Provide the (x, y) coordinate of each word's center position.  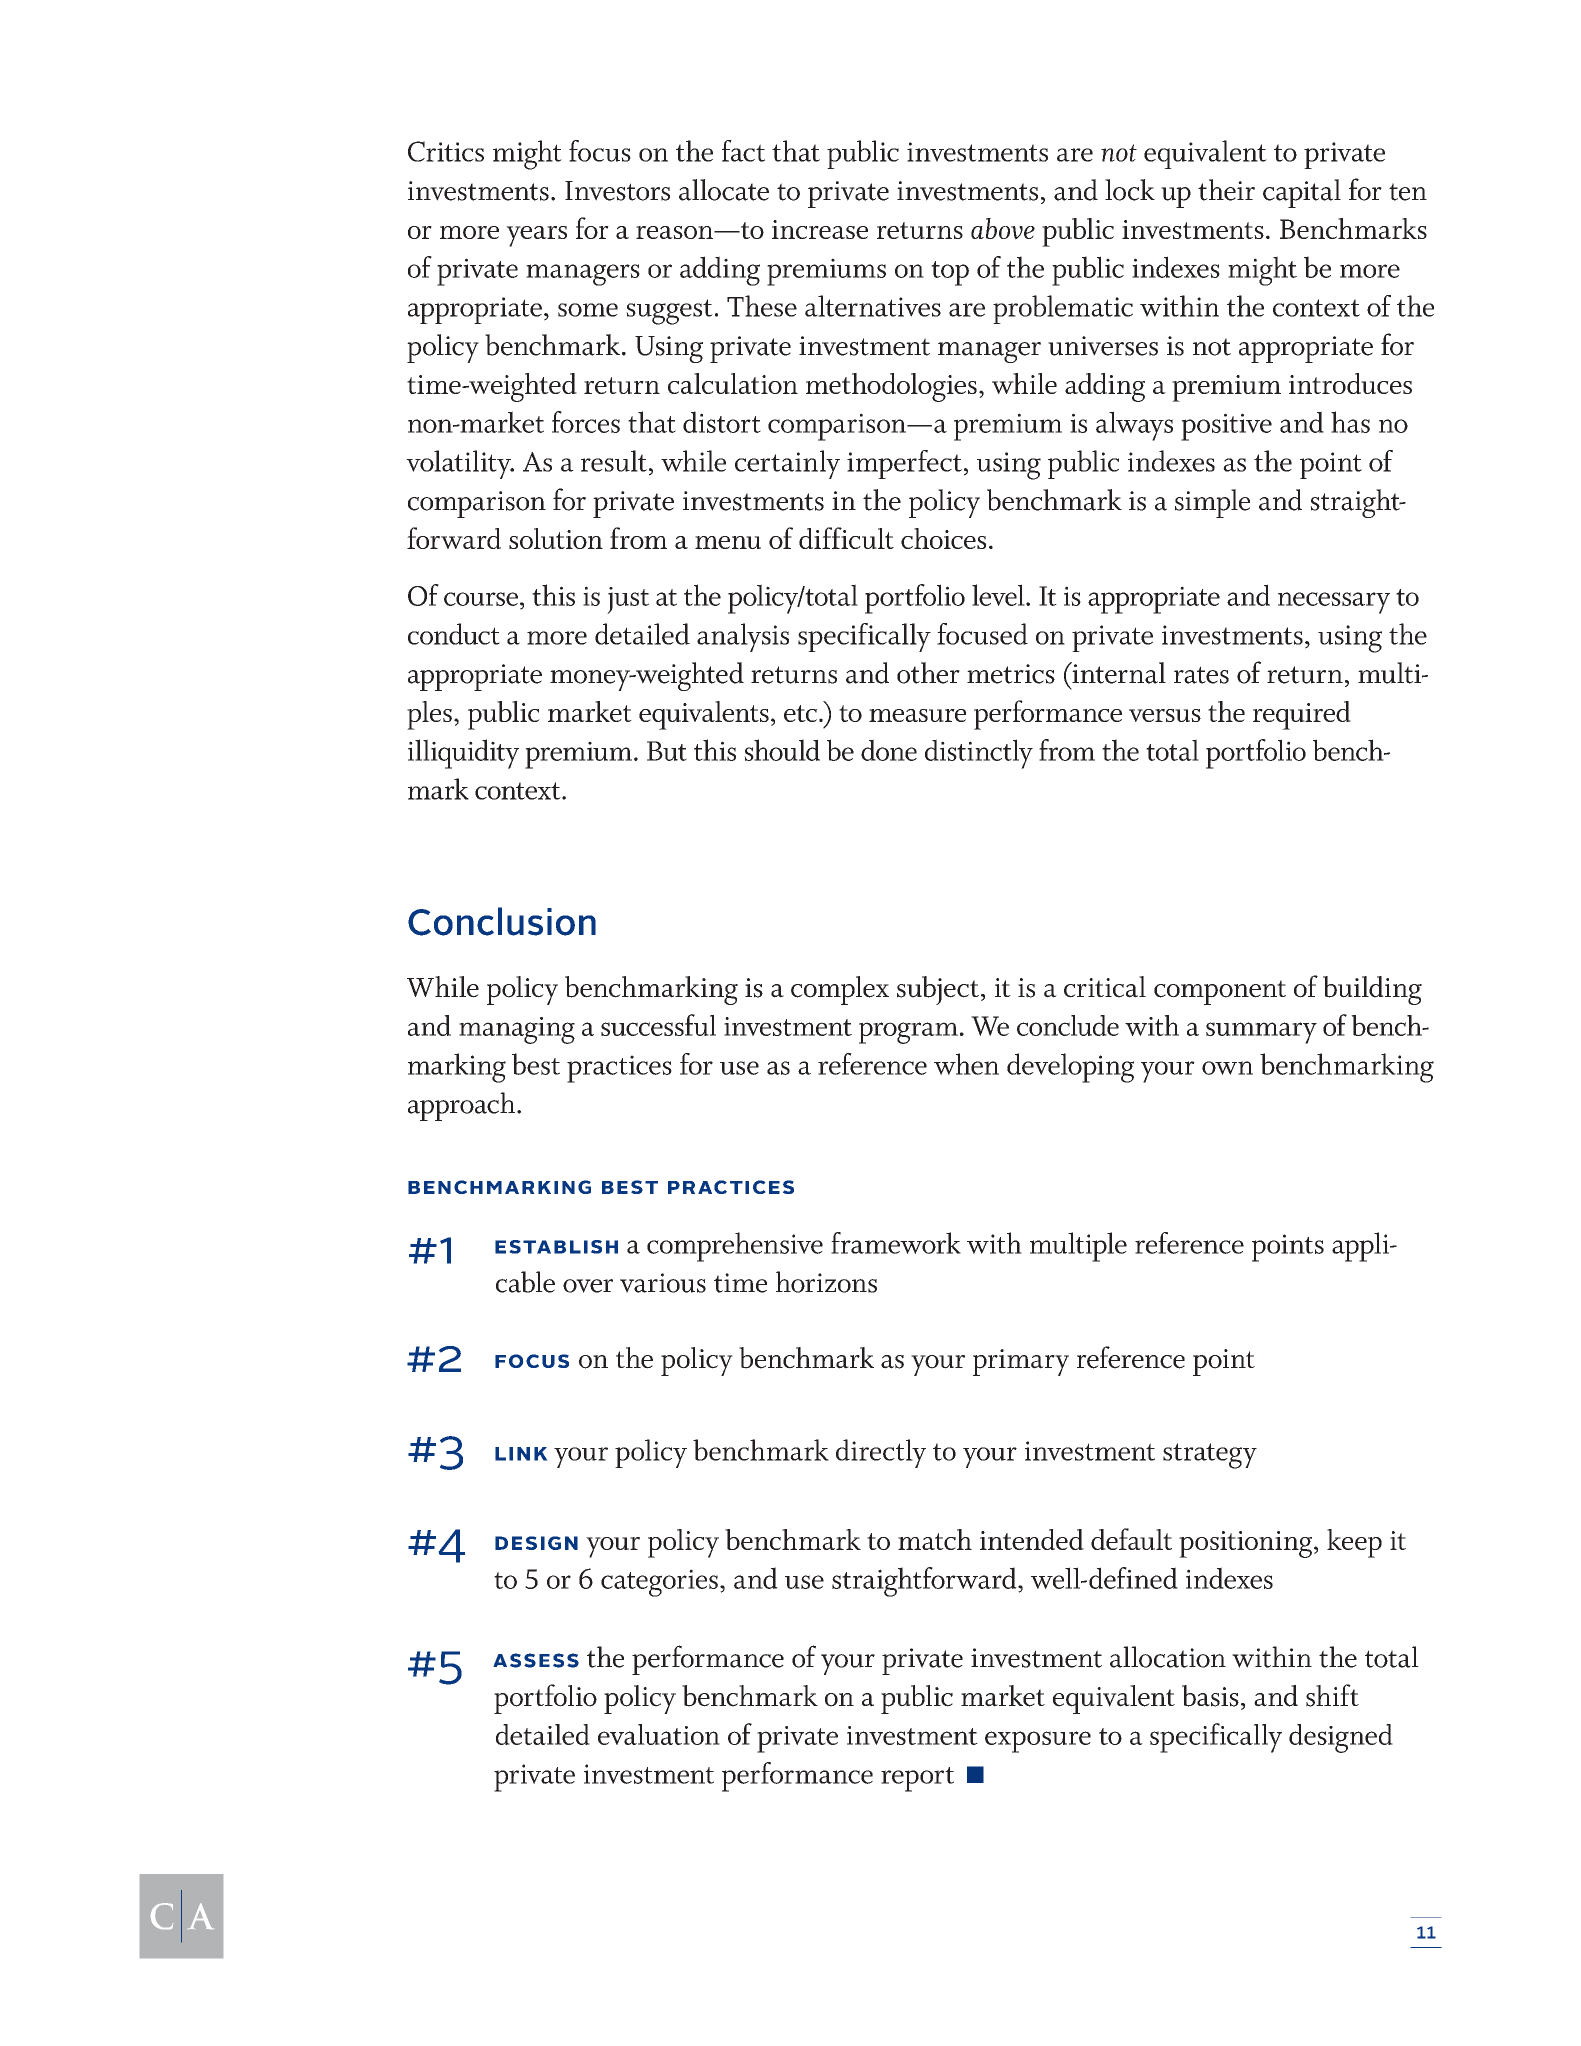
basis (1210, 1696)
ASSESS (536, 1660)
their (1226, 190)
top (950, 273)
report (917, 1779)
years (536, 236)
